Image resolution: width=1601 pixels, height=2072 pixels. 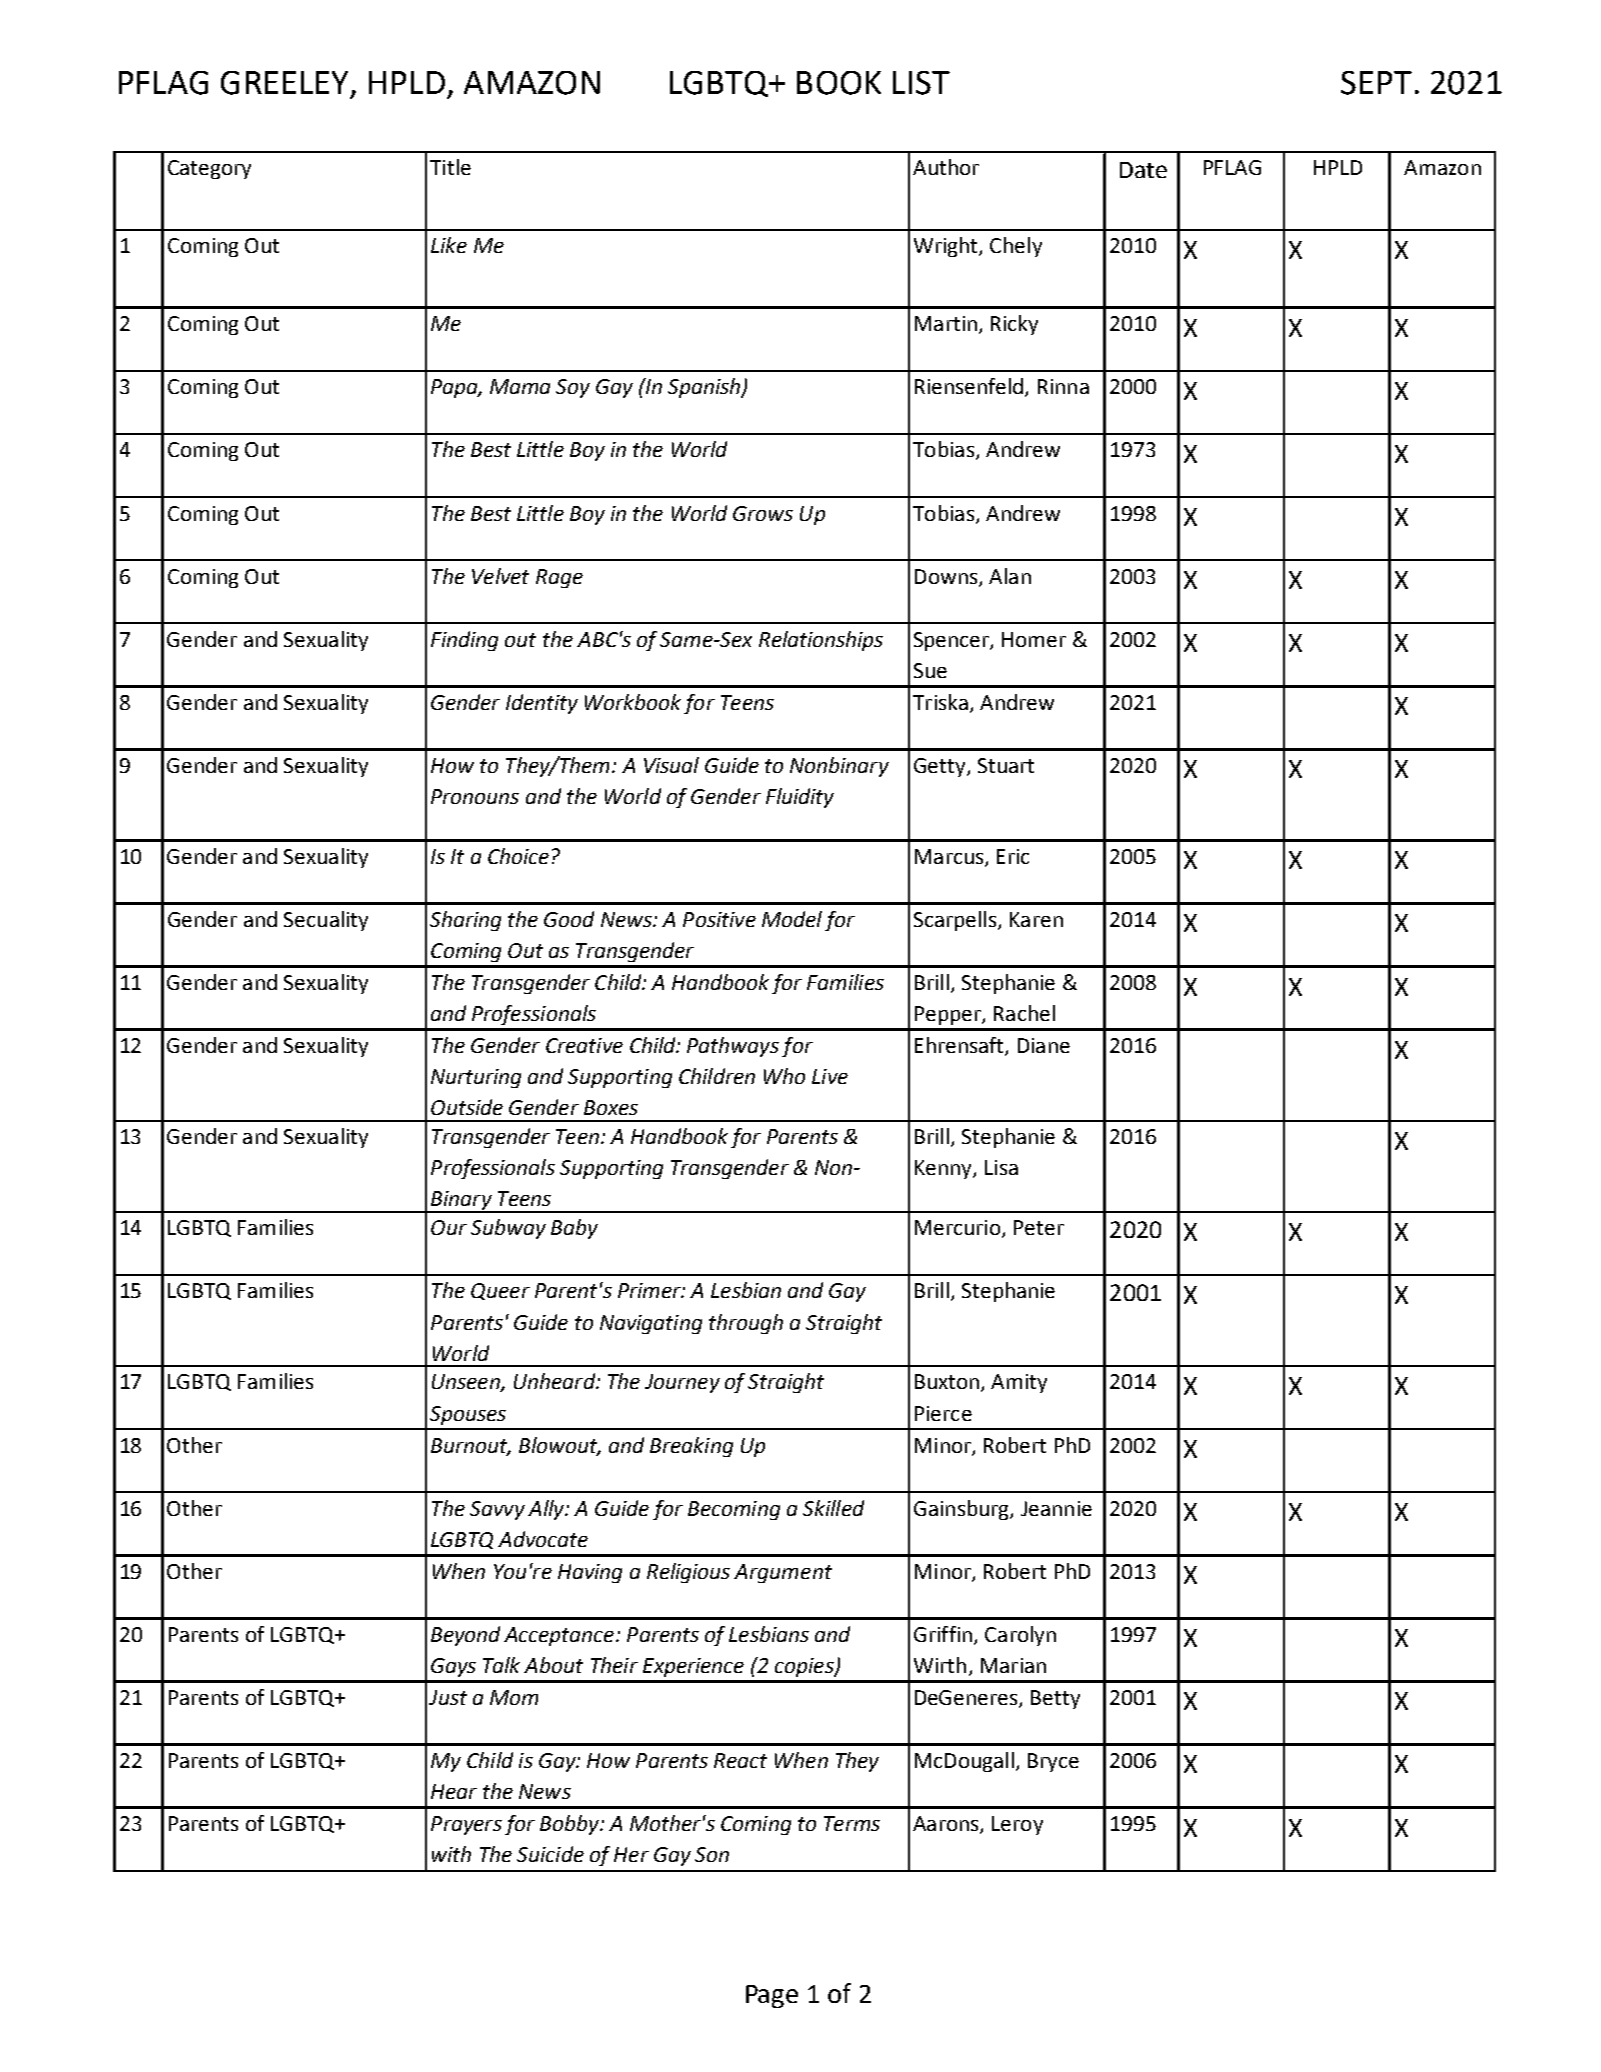 What do you see at coordinates (821, 641) in the screenshot?
I see `Relationships` at bounding box center [821, 641].
